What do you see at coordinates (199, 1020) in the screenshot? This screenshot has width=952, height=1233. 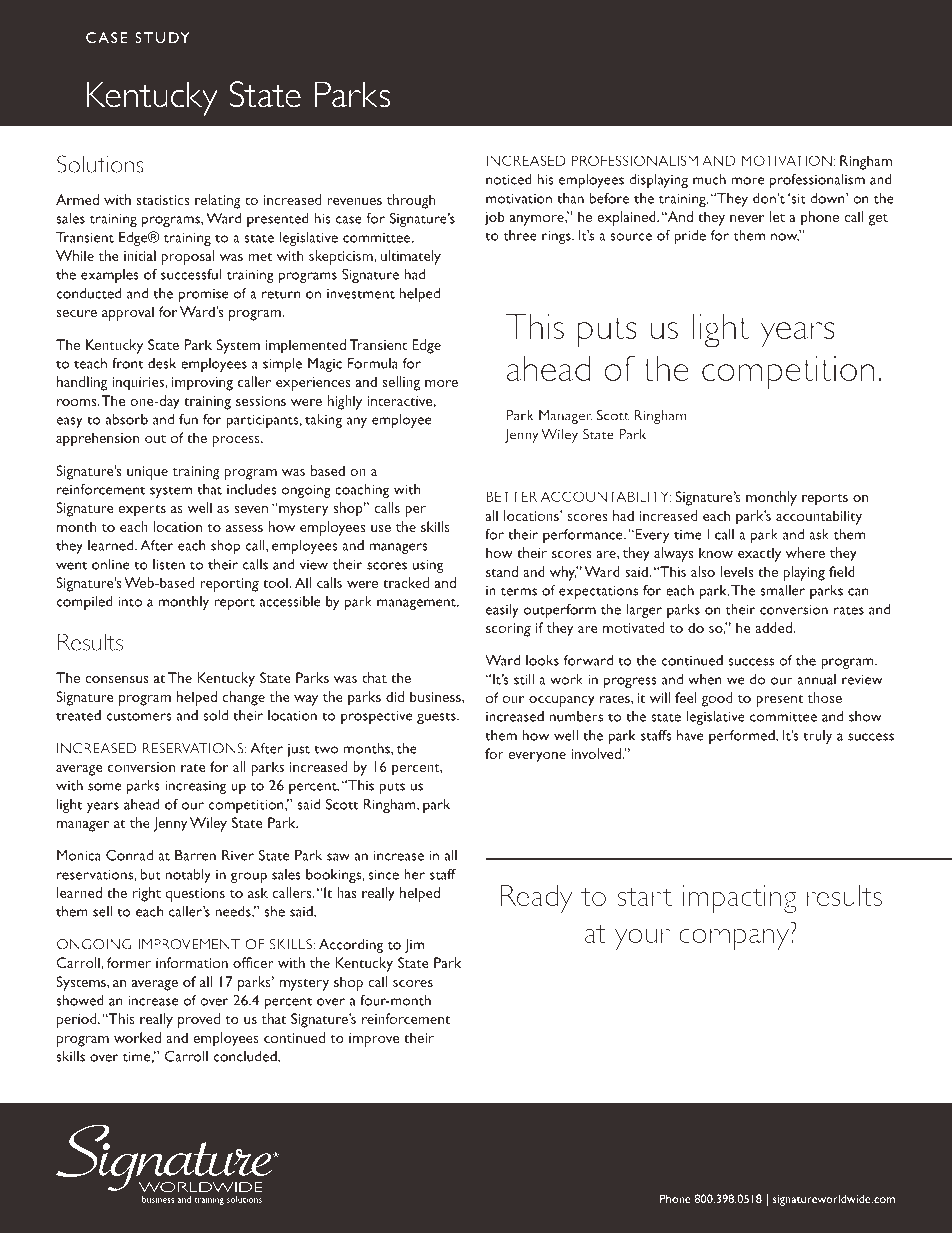 I see `proved` at bounding box center [199, 1020].
